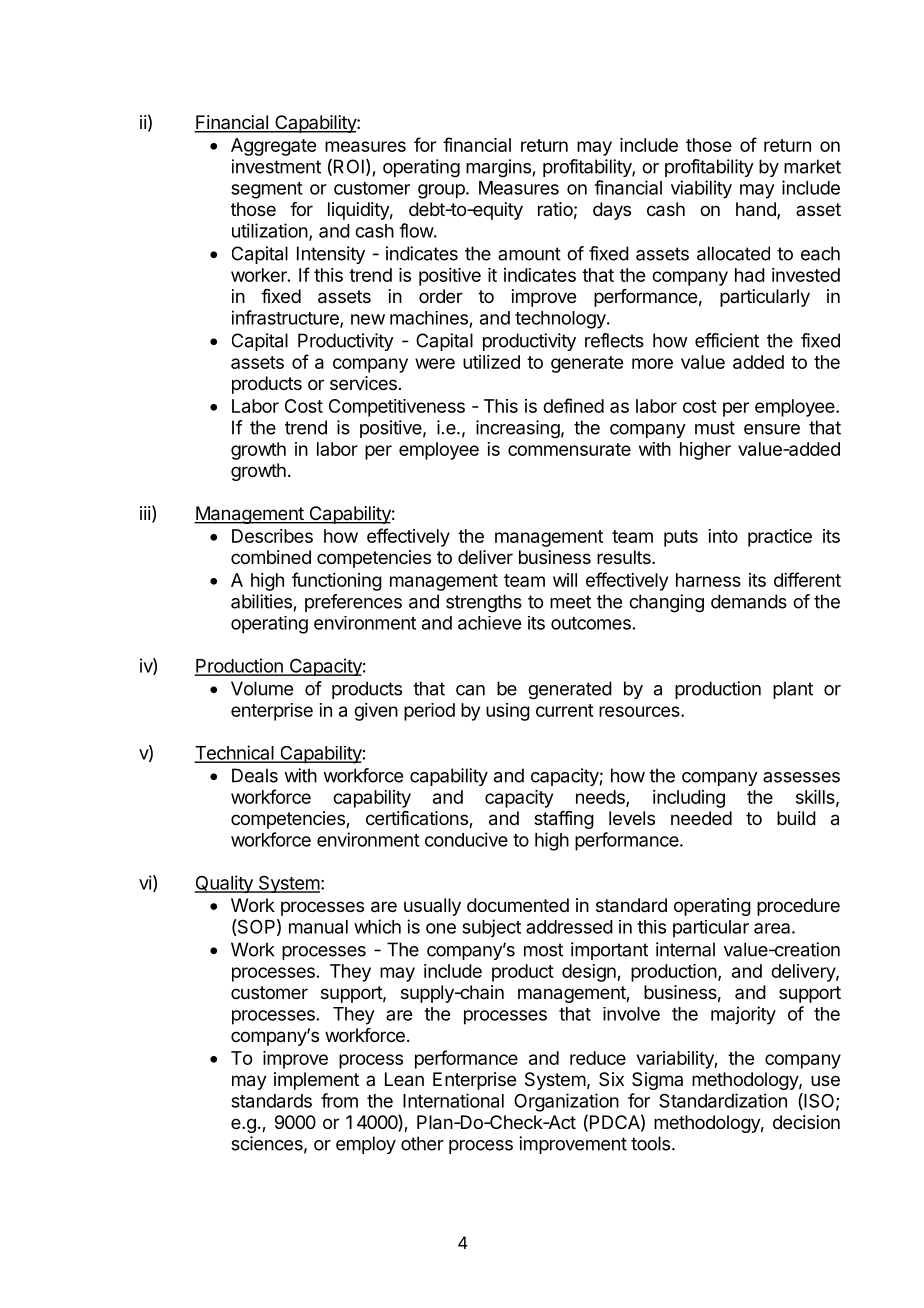  Describe the element at coordinates (701, 189) in the page. I see `viability` at that location.
